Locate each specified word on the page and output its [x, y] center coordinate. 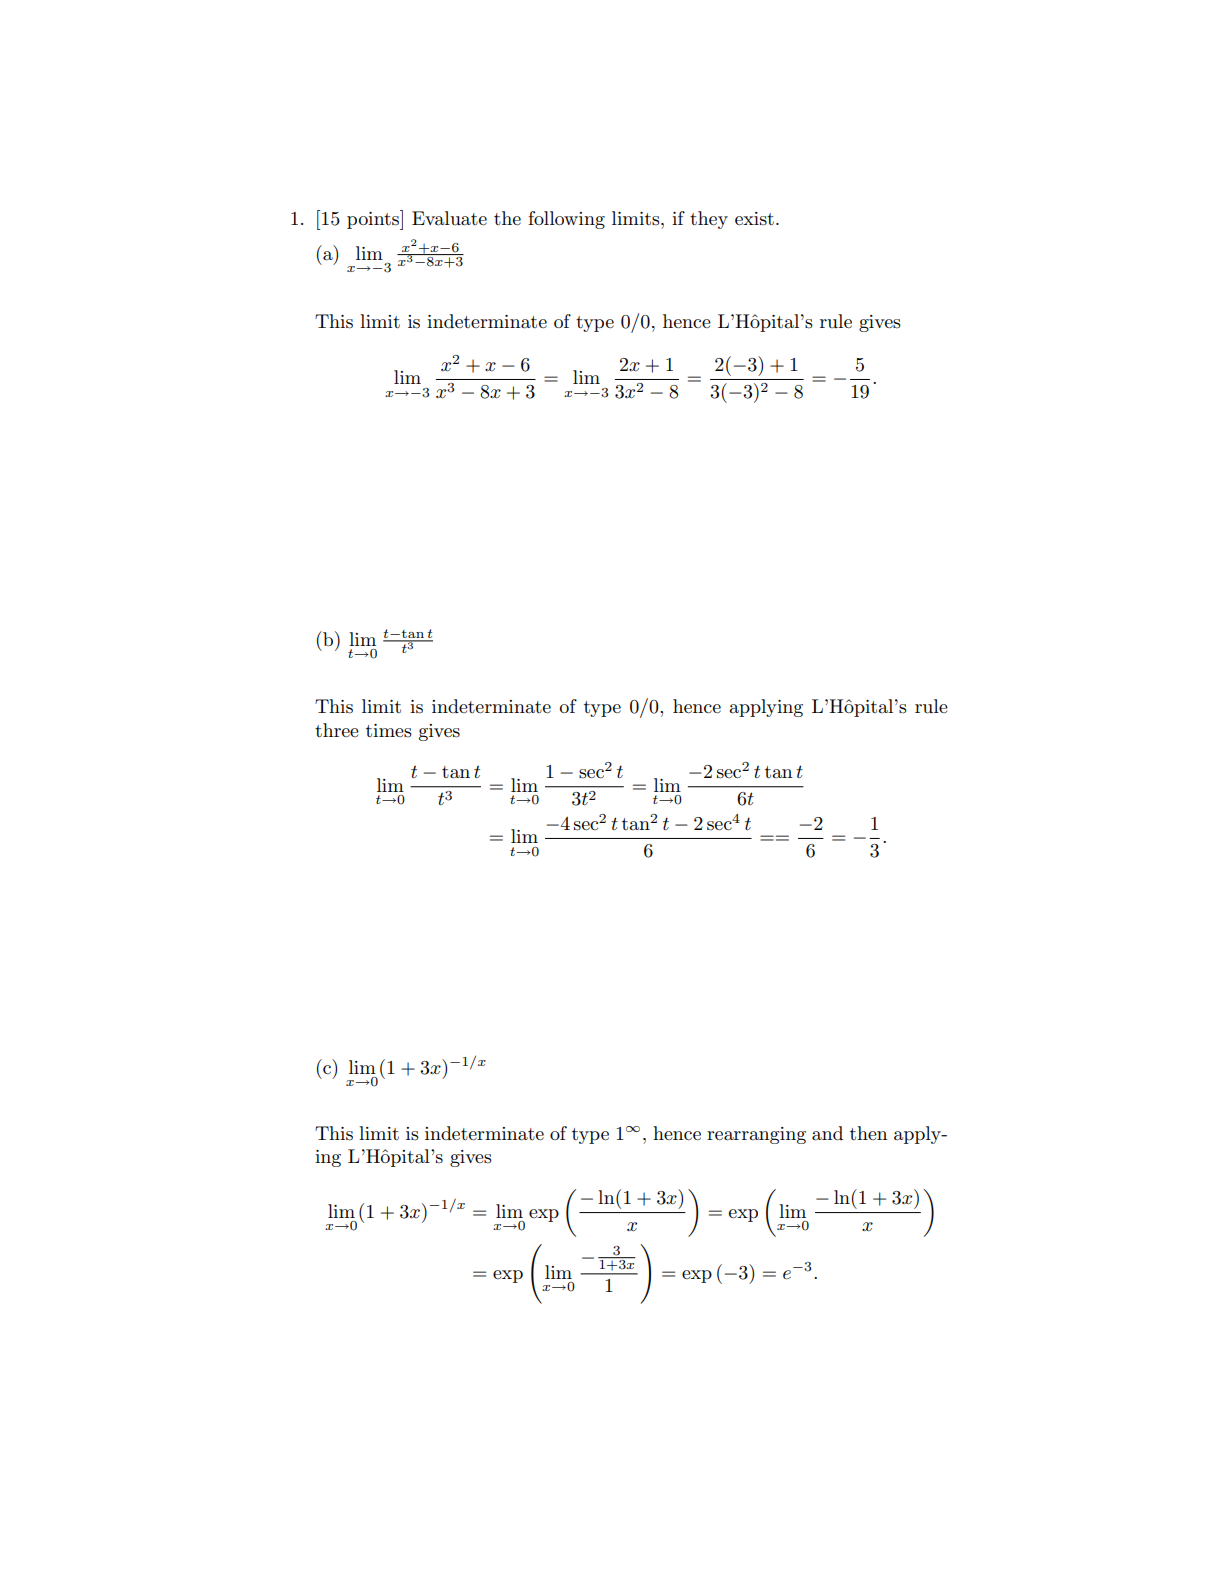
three [337, 730]
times [389, 731]
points [374, 220]
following [566, 220]
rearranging [756, 1135]
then [869, 1133]
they [709, 220]
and [827, 1133]
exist [754, 219]
